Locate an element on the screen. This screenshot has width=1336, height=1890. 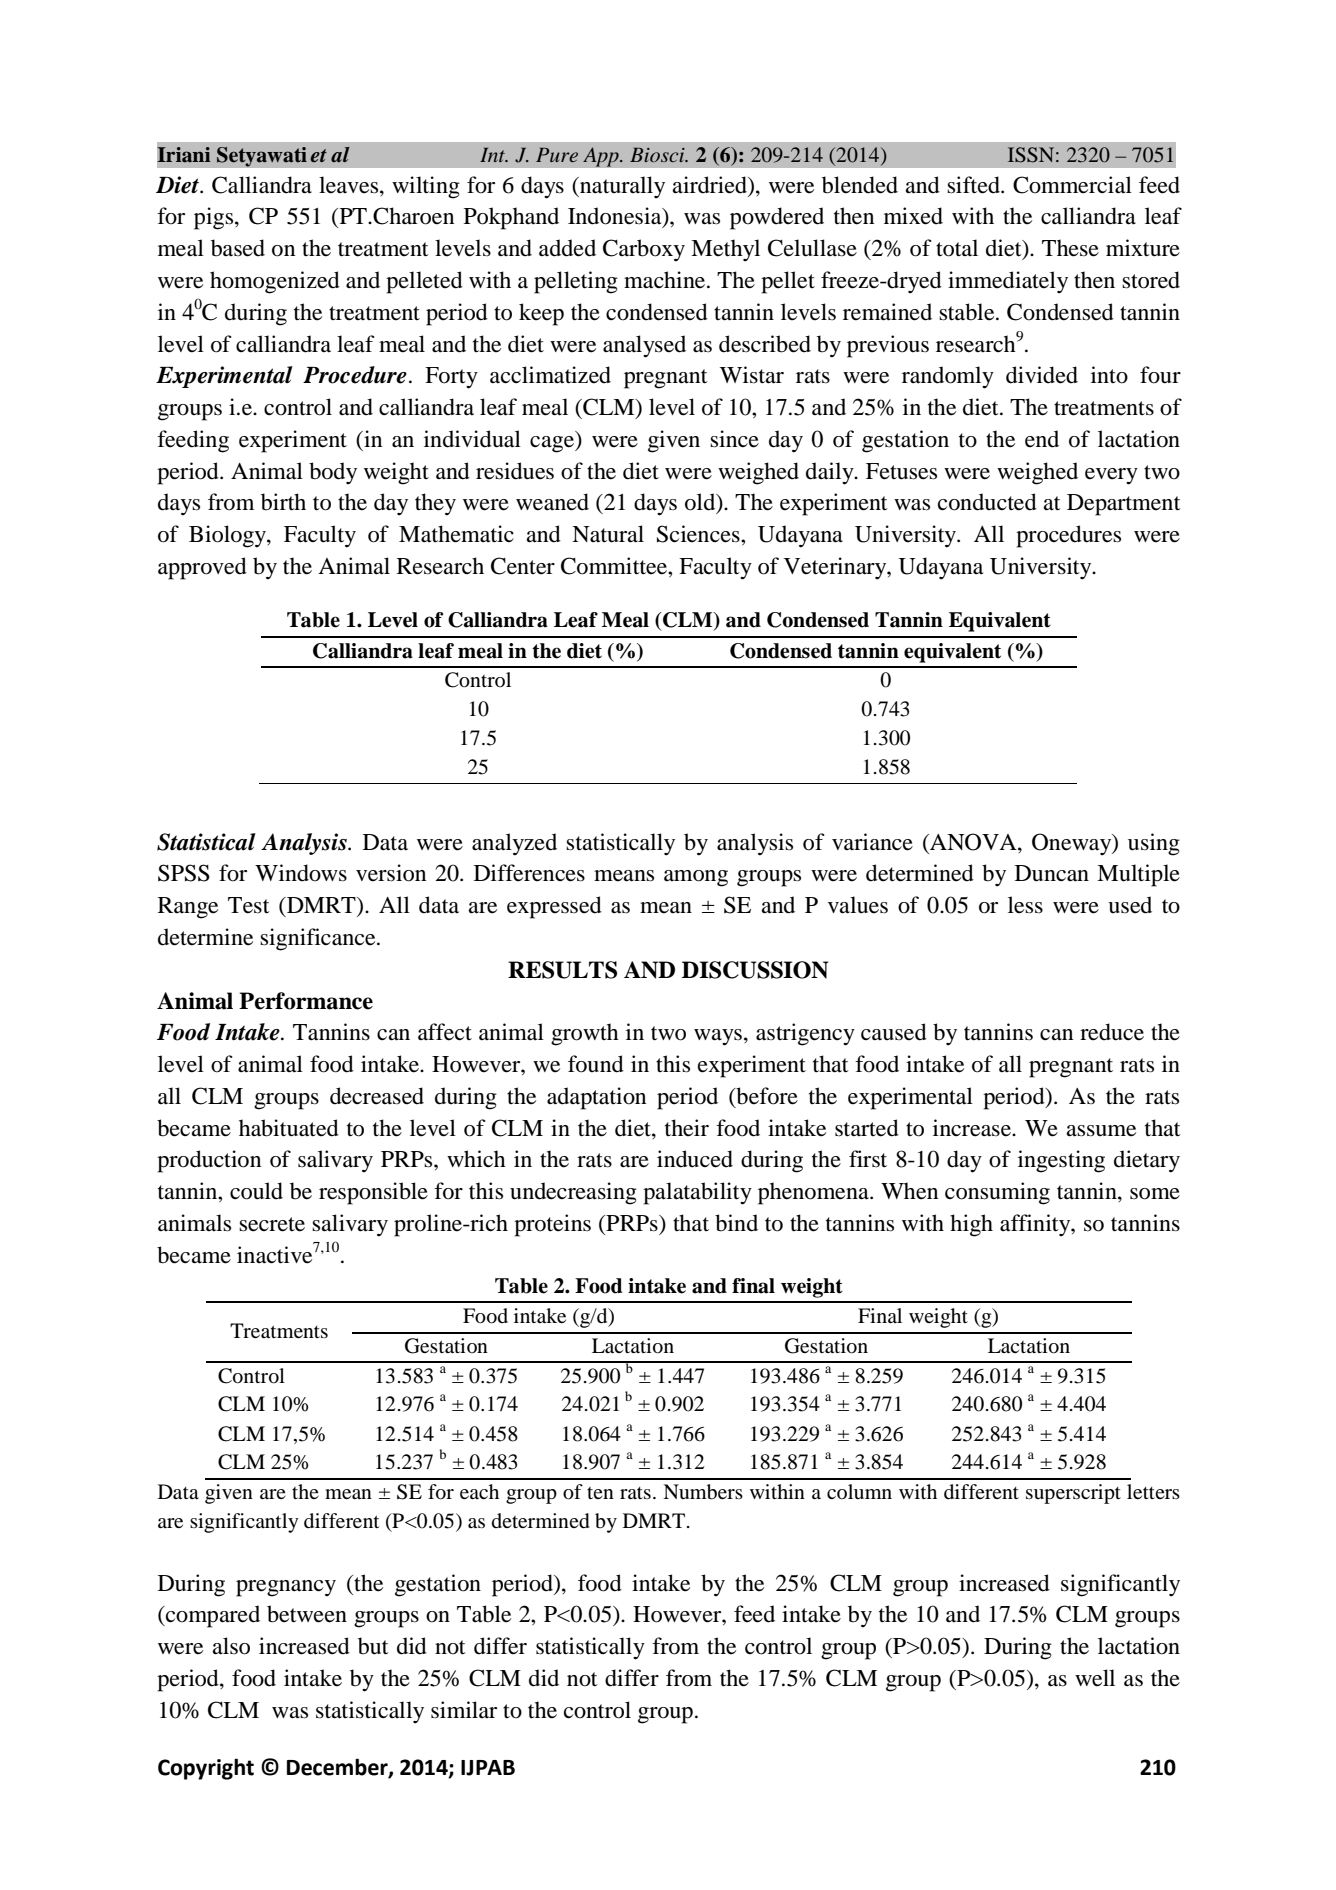
bind is located at coordinates (736, 1223).
